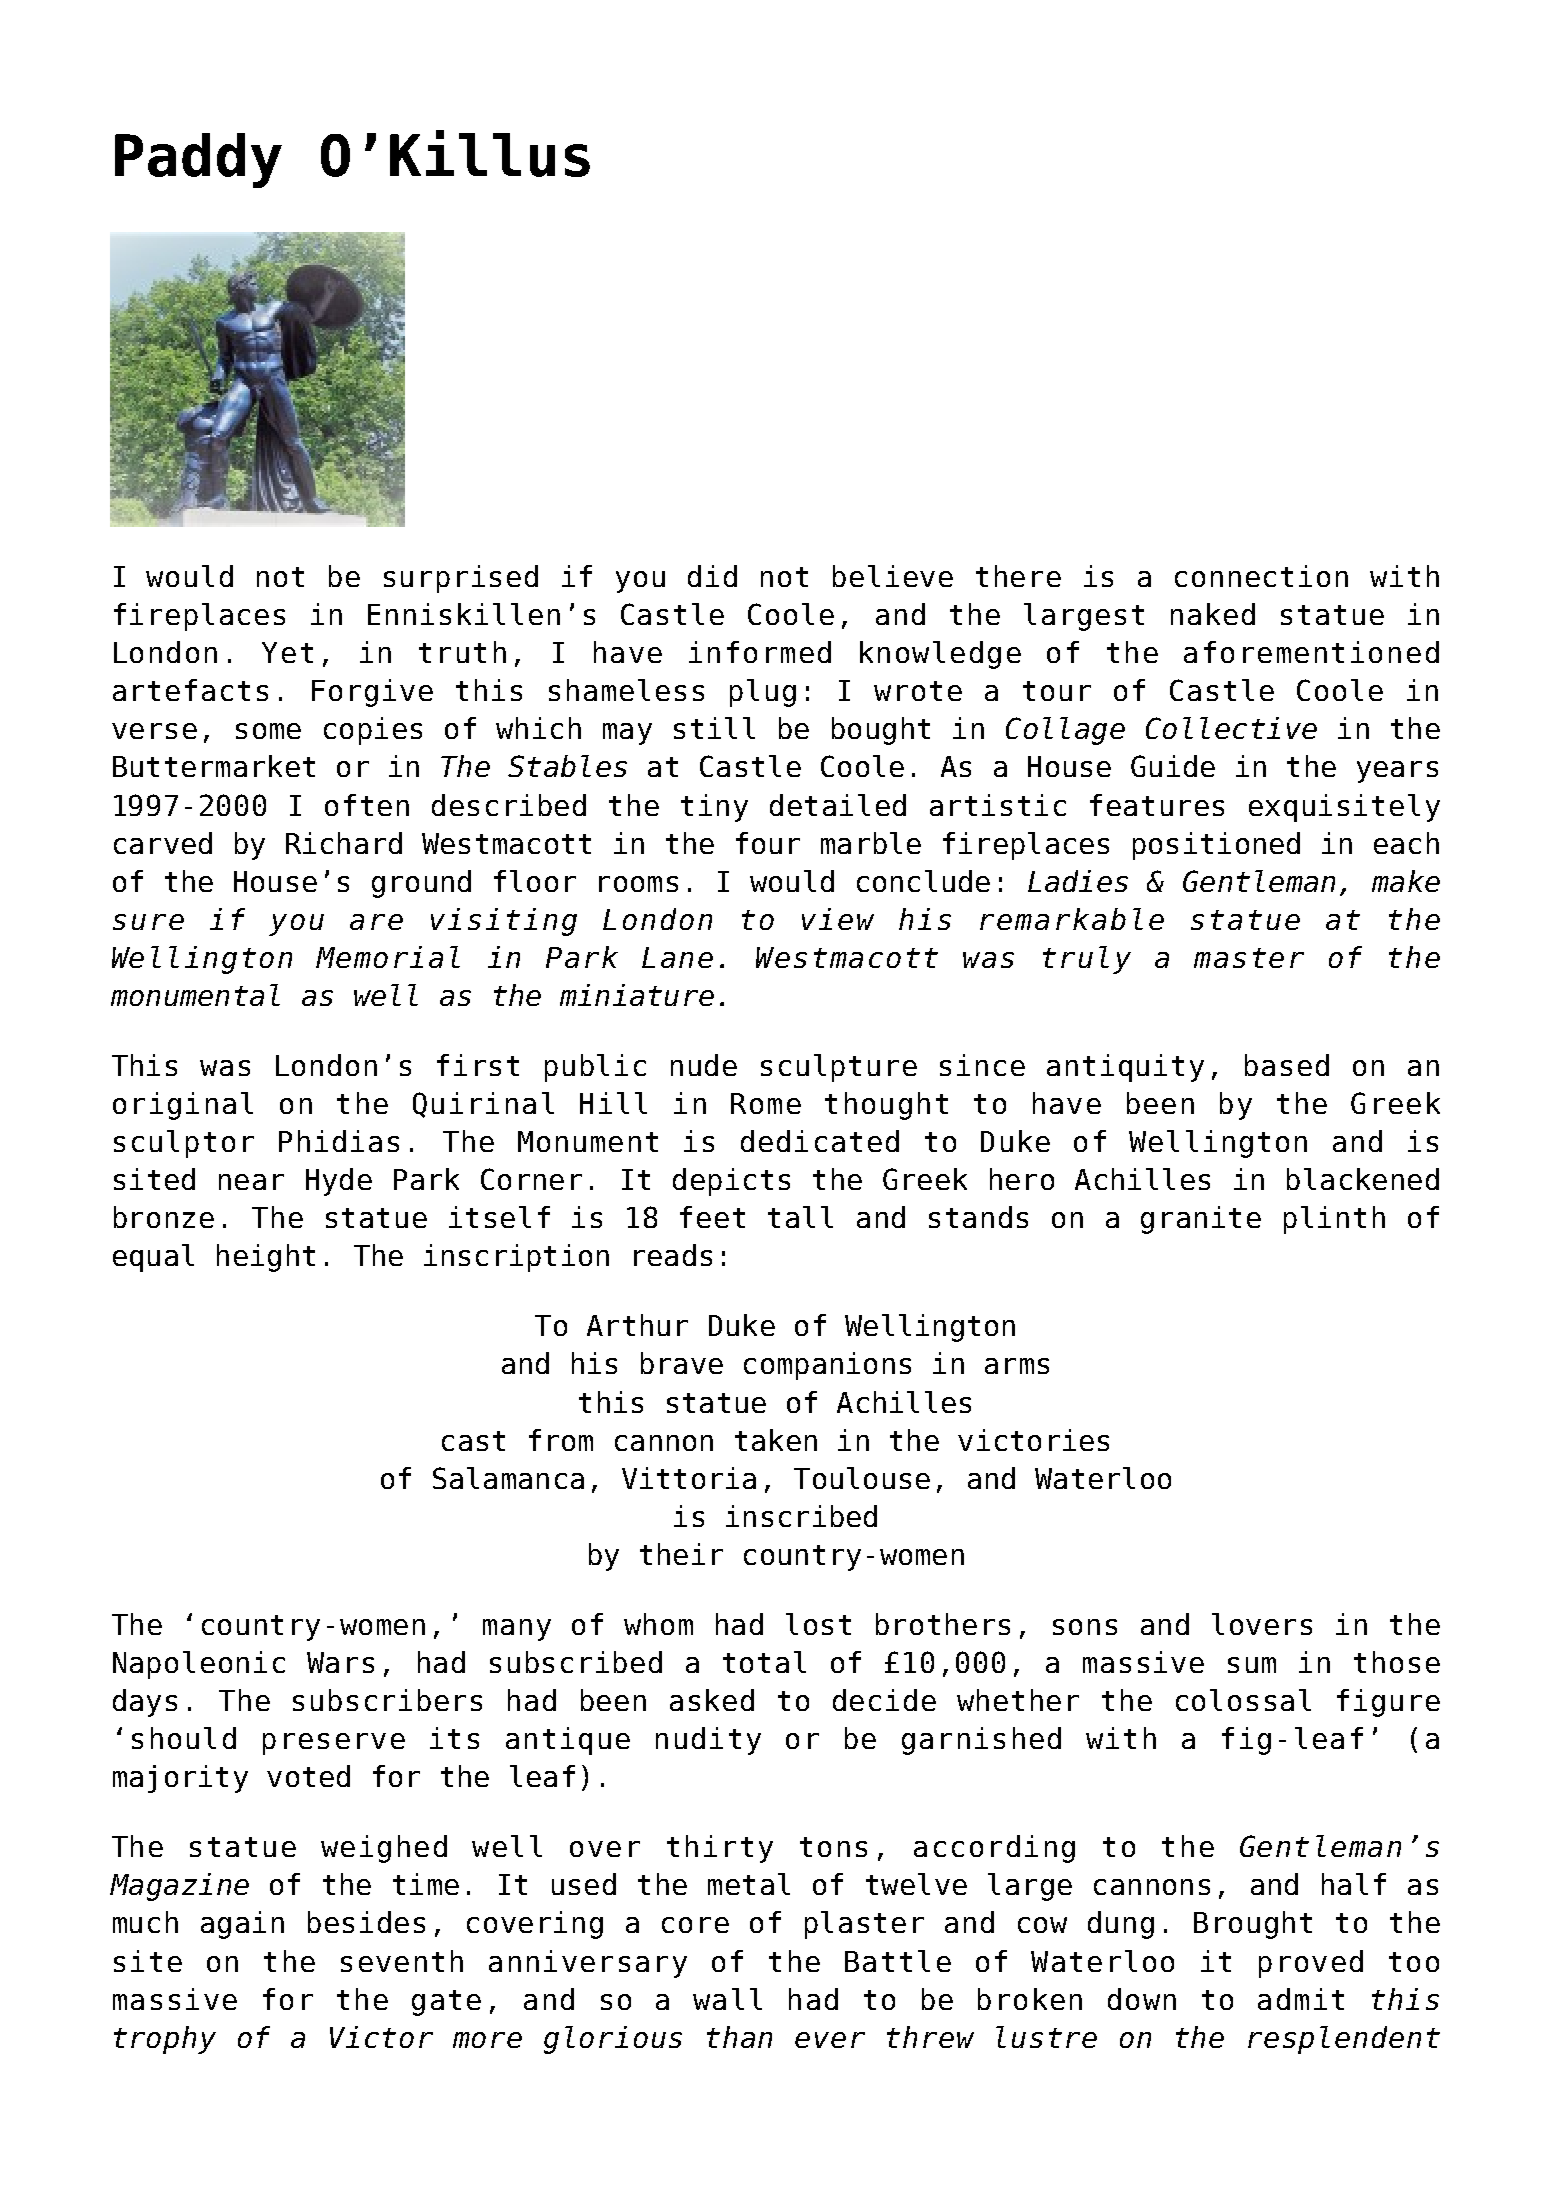 The width and height of the screenshot is (1552, 2195). I want to click on admit, so click(1301, 1999).
